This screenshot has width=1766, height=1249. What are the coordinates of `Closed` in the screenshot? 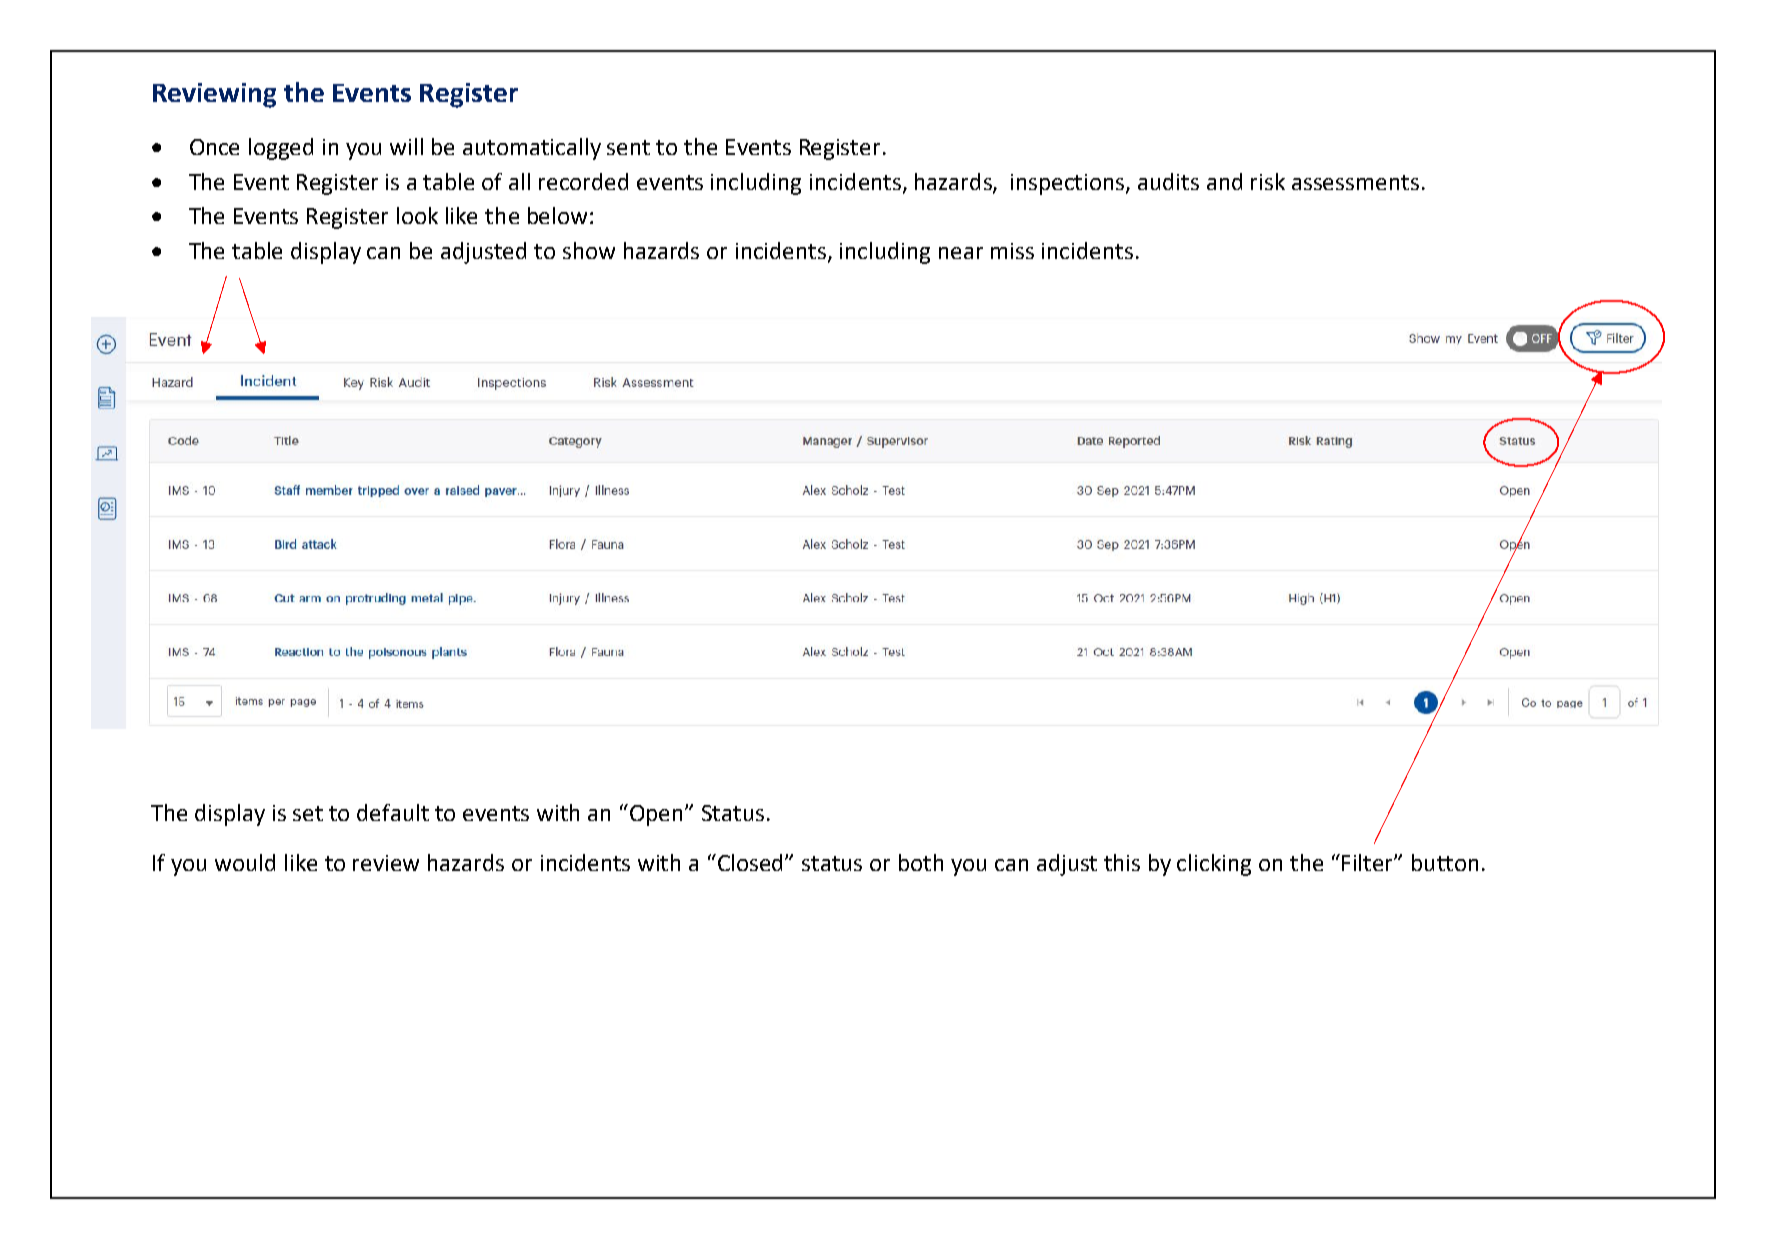 It's located at (752, 862).
